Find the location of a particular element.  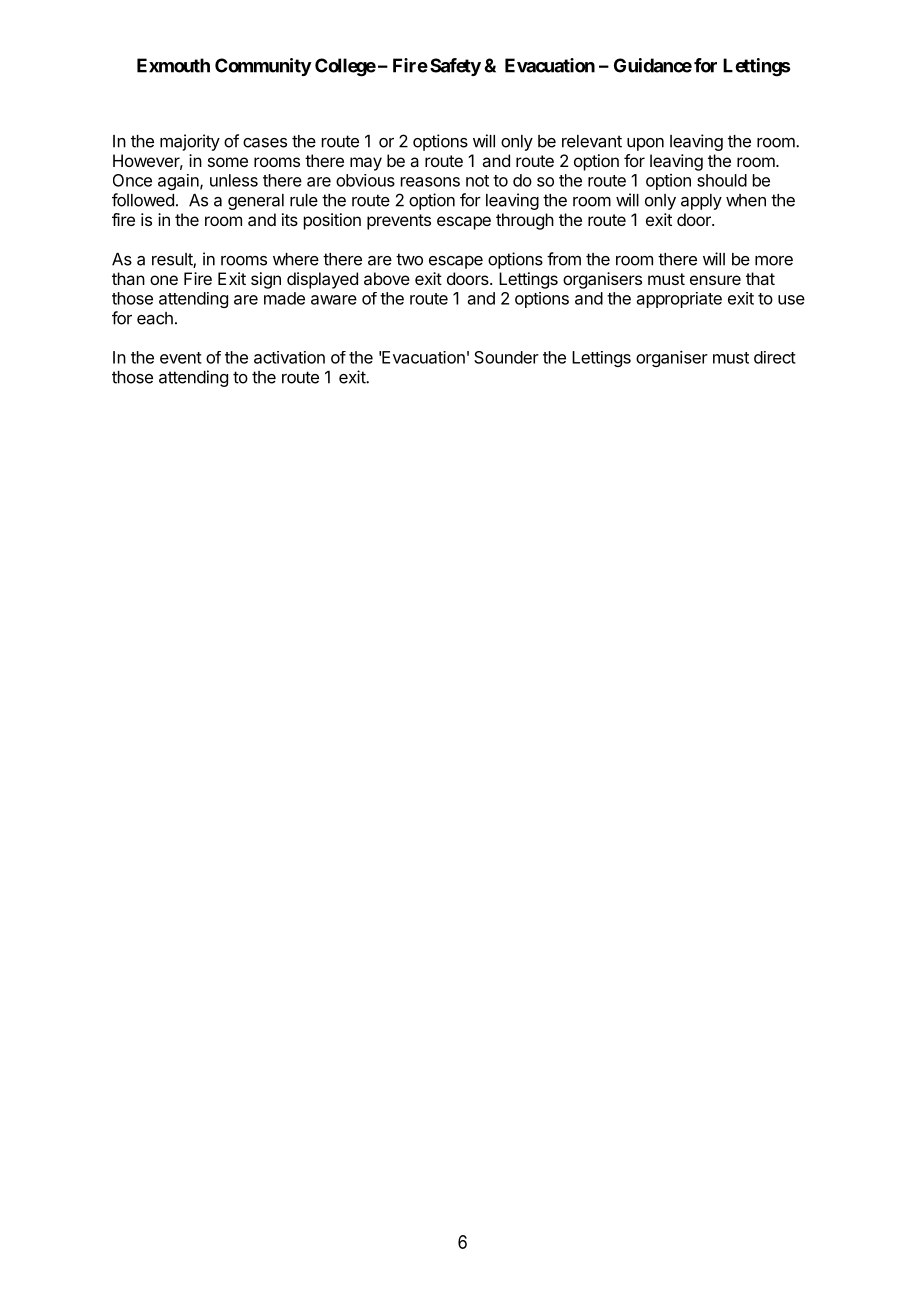

more is located at coordinates (774, 261).
